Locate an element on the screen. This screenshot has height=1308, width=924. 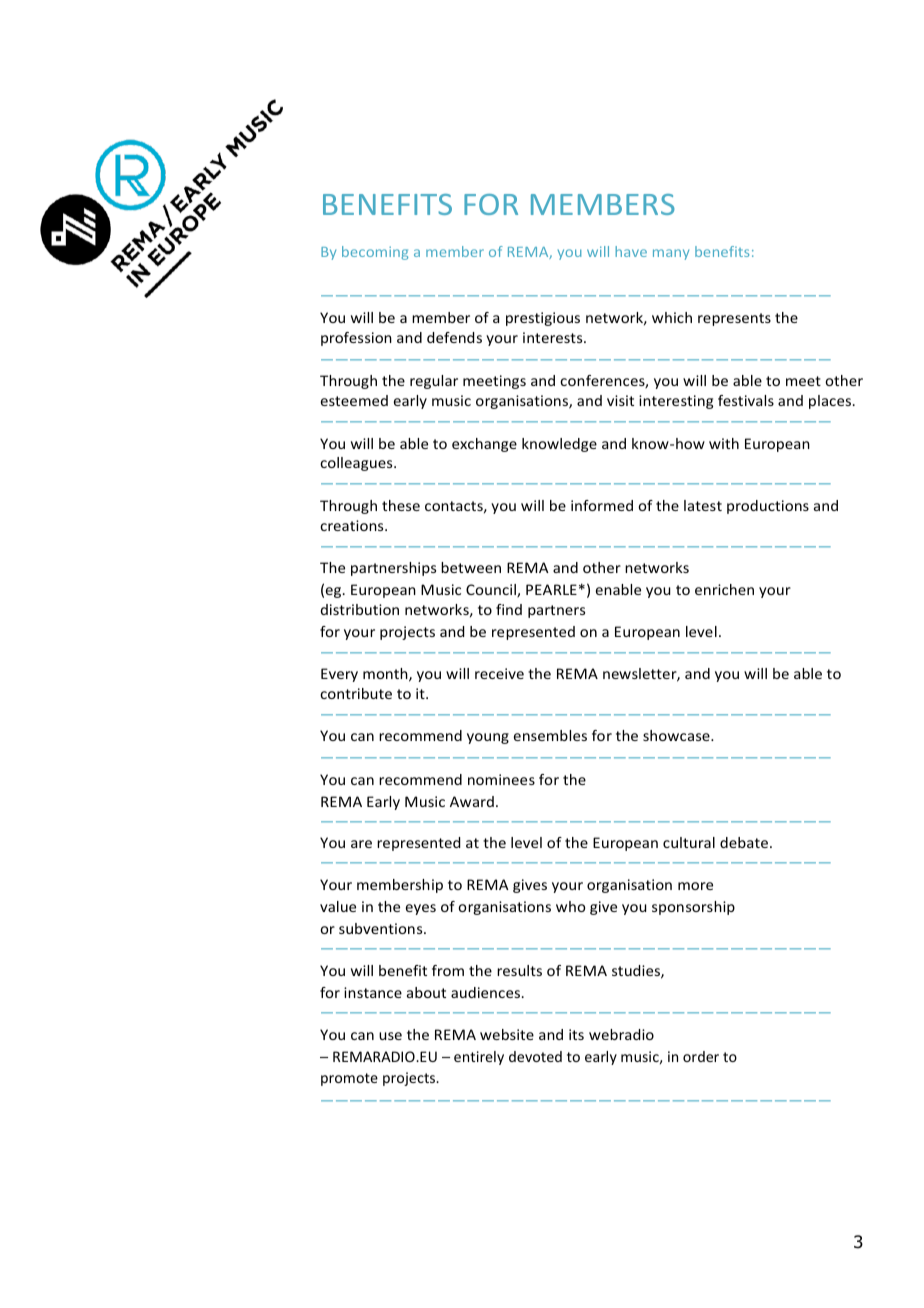
informed is located at coordinates (602, 505).
